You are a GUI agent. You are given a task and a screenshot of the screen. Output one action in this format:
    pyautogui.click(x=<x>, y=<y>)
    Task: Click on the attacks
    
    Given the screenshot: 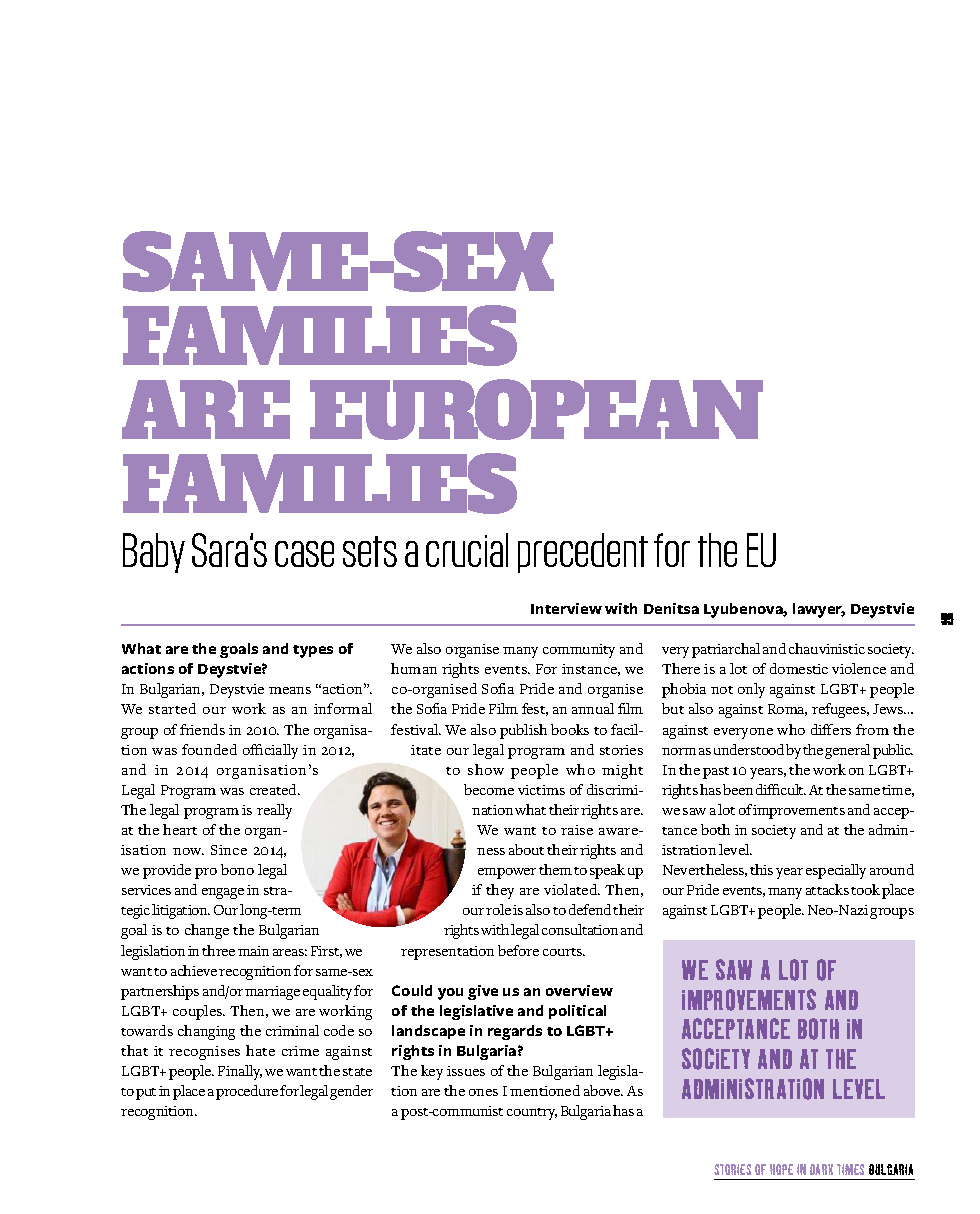 What is the action you would take?
    pyautogui.click(x=827, y=889)
